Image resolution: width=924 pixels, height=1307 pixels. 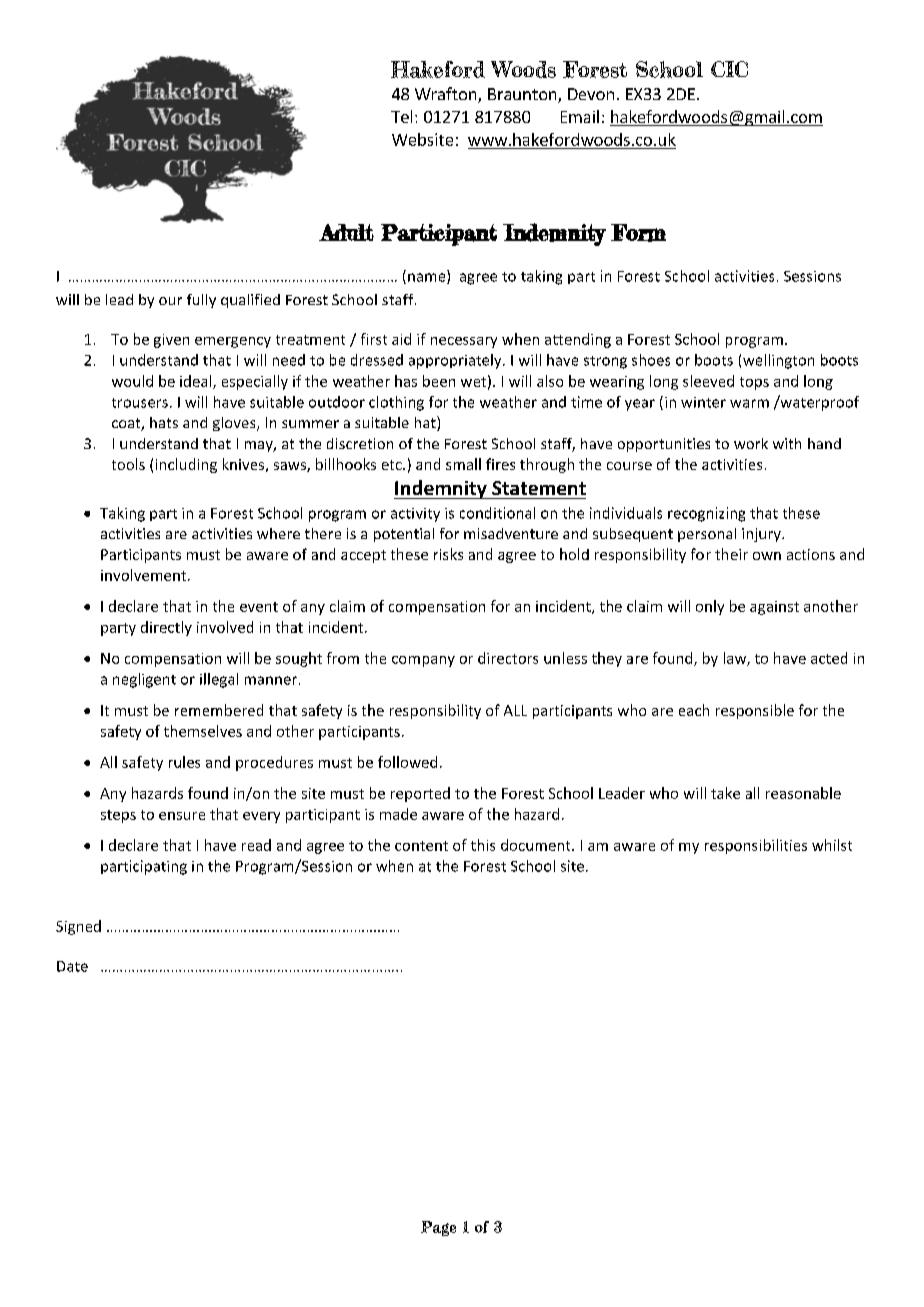 I want to click on CIC, so click(x=729, y=69).
